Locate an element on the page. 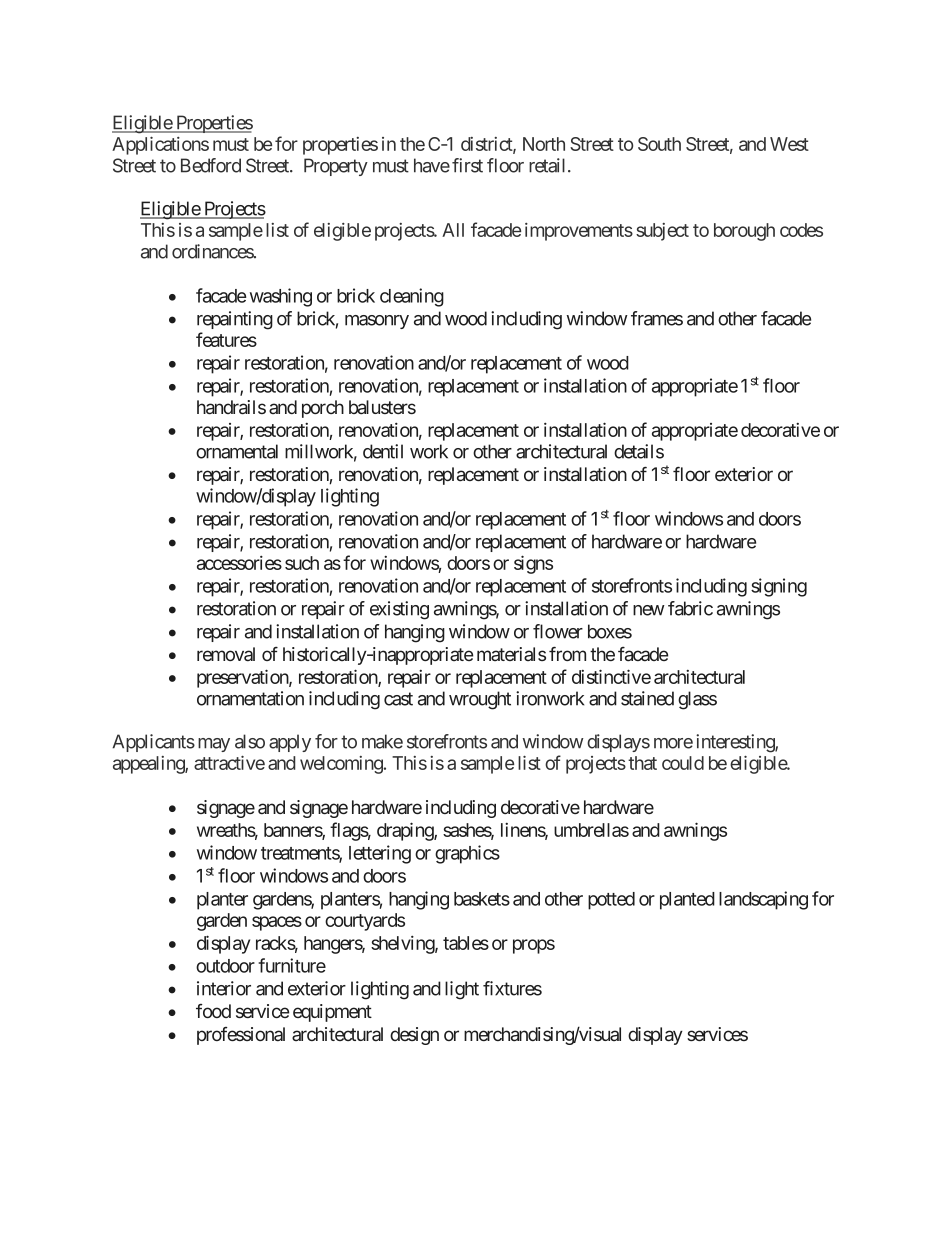  first is located at coordinates (467, 165).
